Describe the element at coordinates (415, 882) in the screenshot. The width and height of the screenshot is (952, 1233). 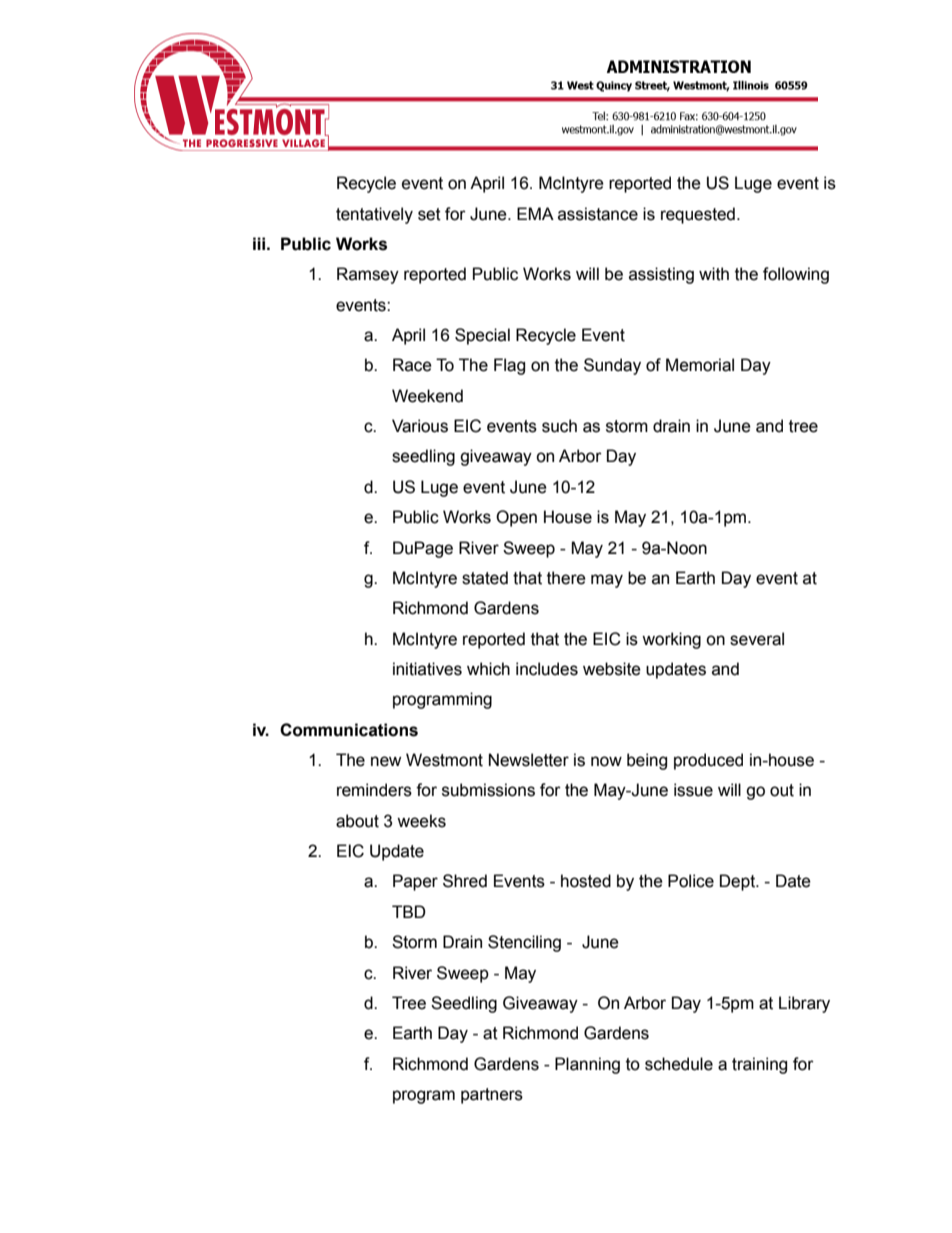
I see `Paper` at that location.
